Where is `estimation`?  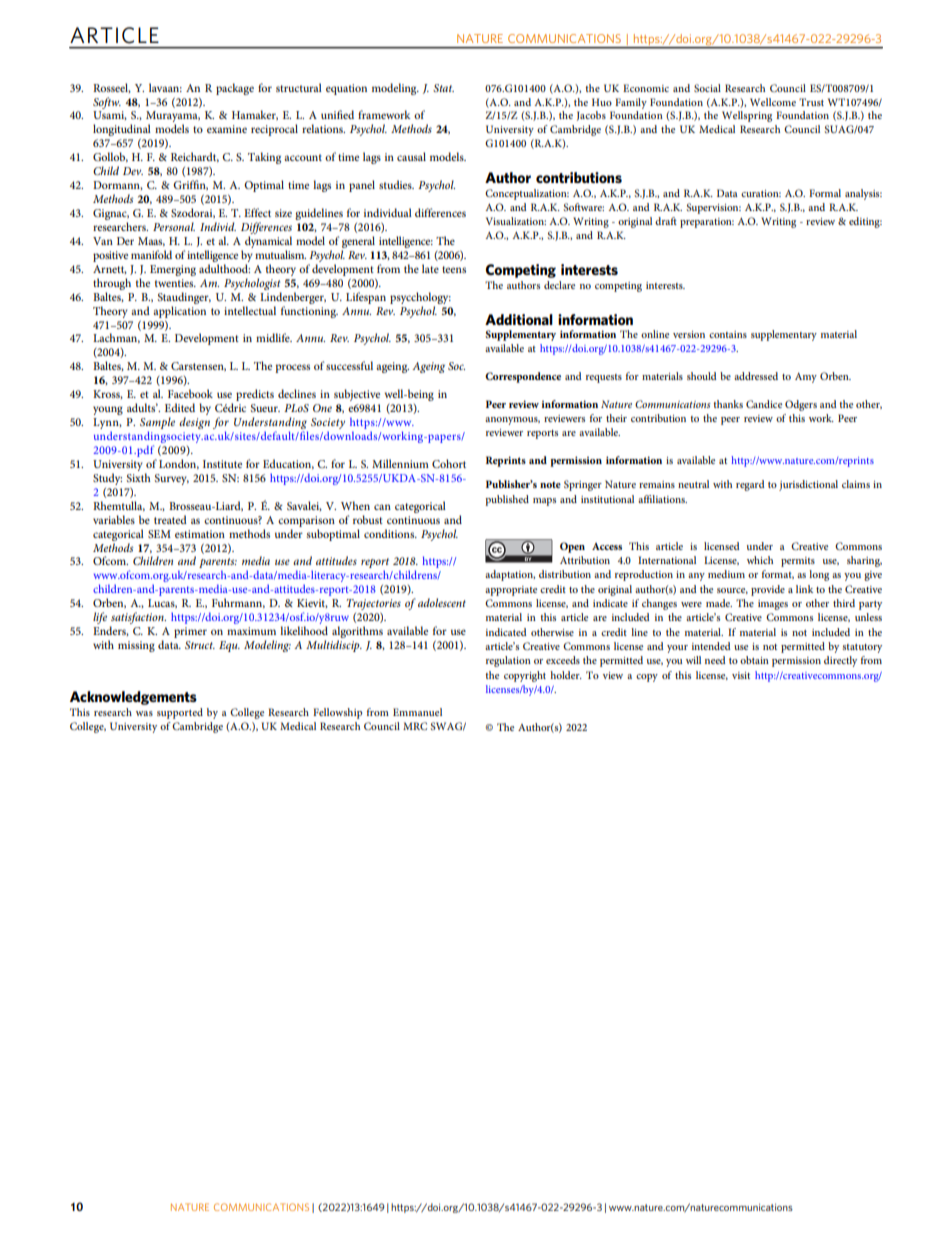 estimation is located at coordinates (200, 534).
